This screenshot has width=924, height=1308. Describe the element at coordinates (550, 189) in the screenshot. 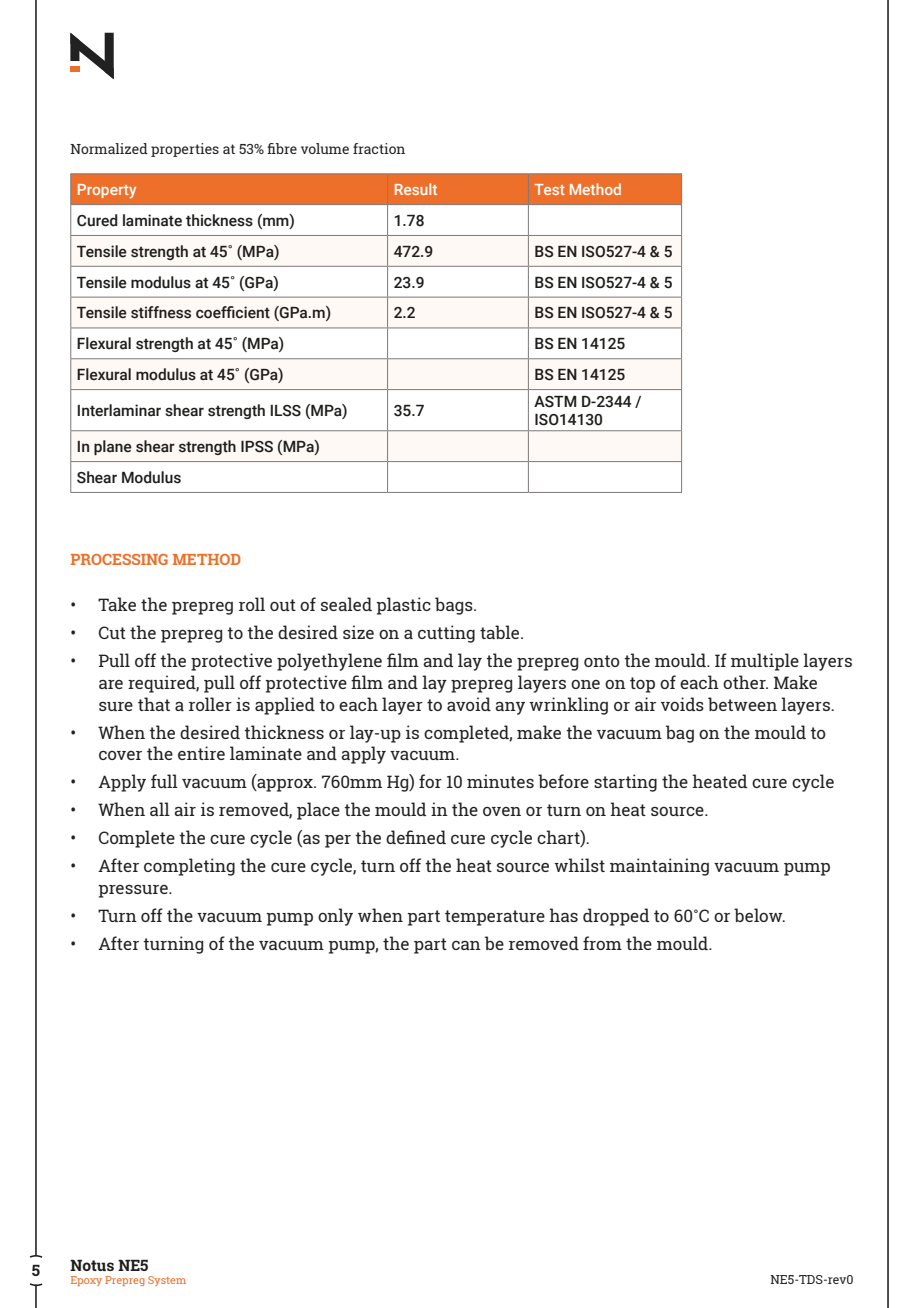

I see `Test` at that location.
